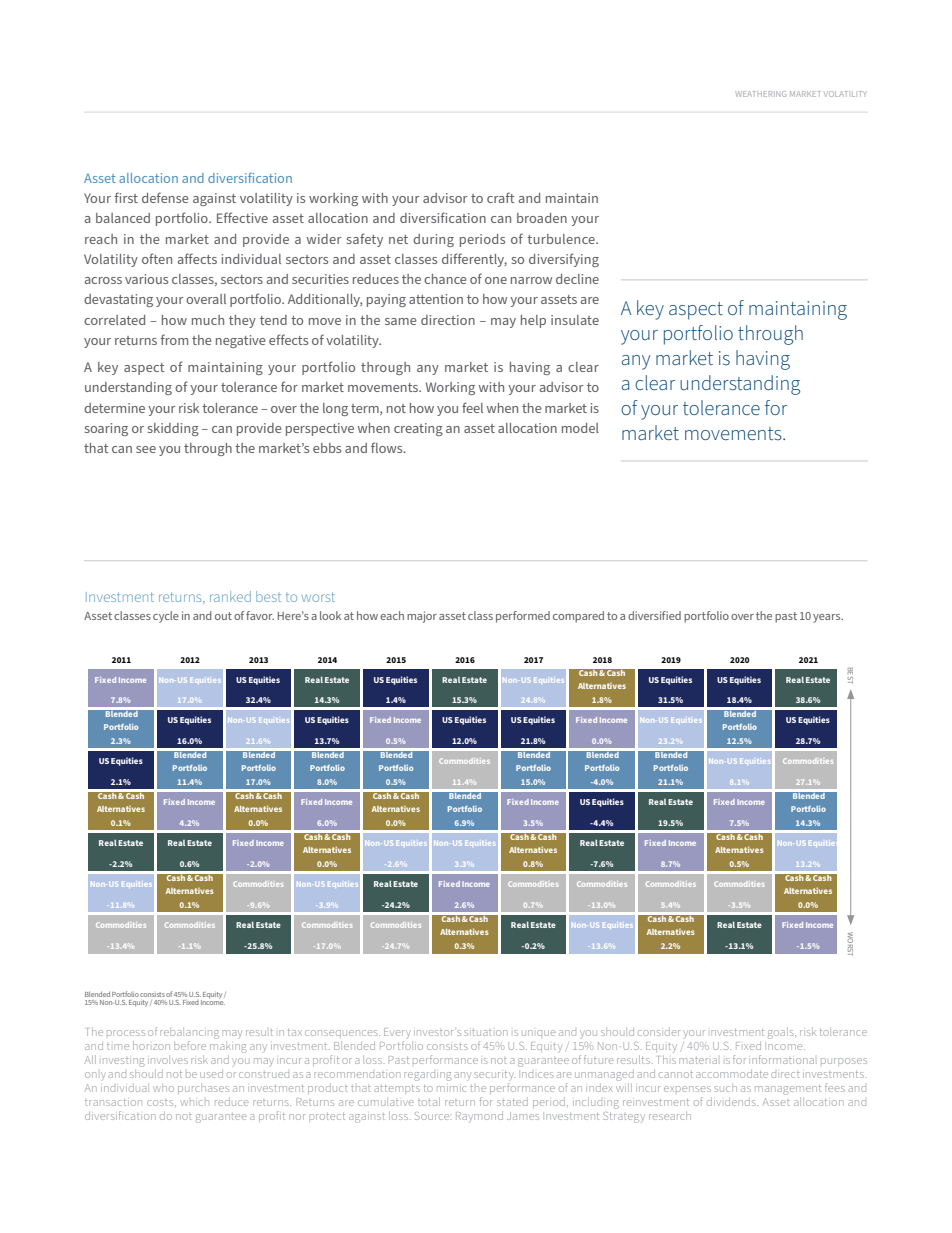 The height and width of the screenshot is (1233, 952). I want to click on rebalancing, so click(189, 1034).
